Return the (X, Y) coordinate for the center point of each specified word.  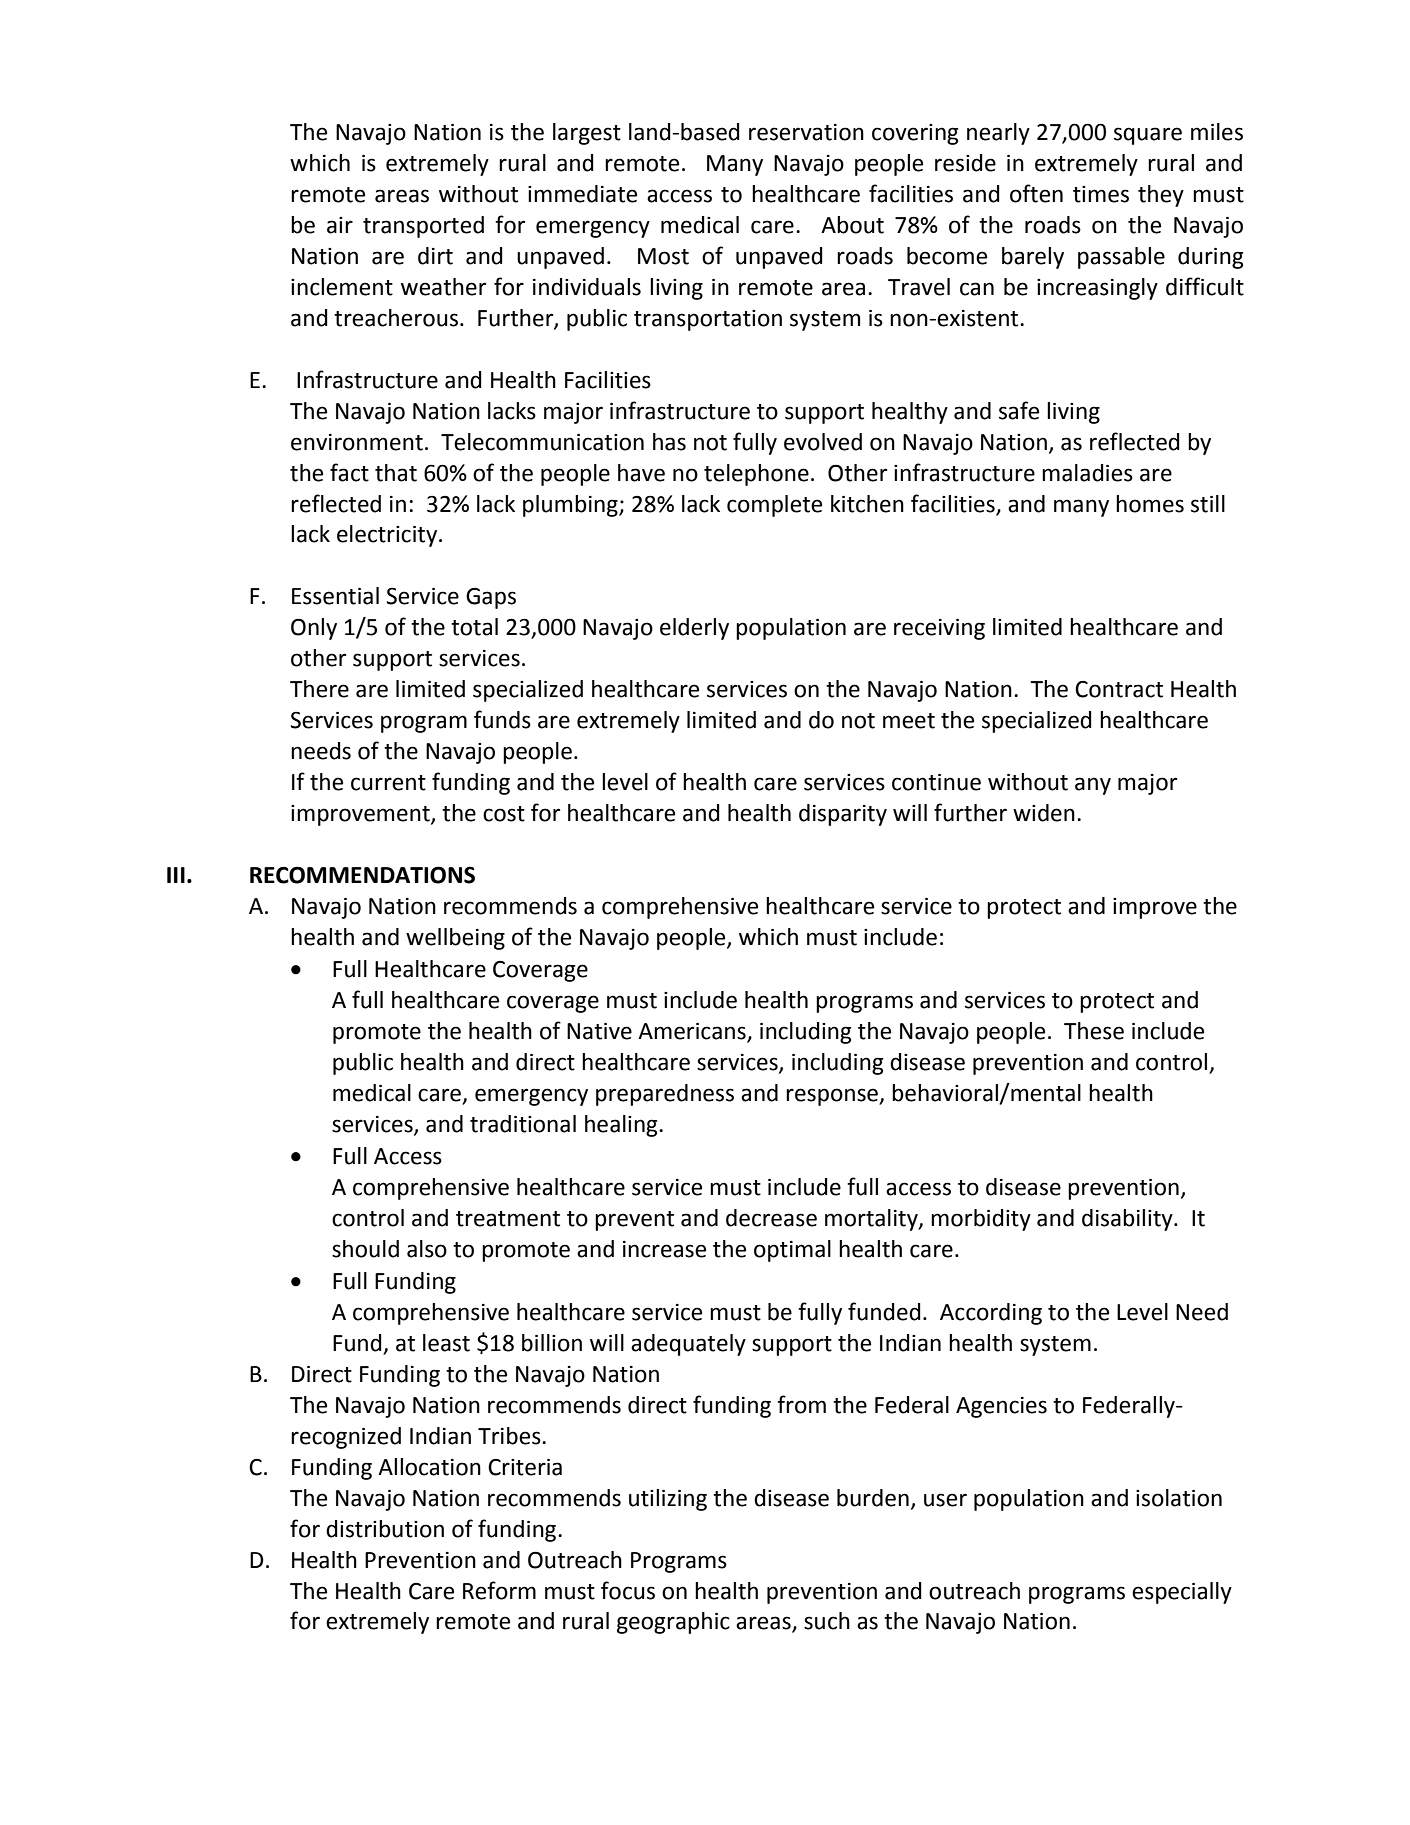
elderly (694, 629)
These (1094, 1031)
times (1101, 194)
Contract (1119, 689)
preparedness (665, 1095)
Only (314, 629)
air (340, 225)
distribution (385, 1529)
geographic (673, 1623)
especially (1182, 1593)
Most (663, 256)
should (365, 1249)
